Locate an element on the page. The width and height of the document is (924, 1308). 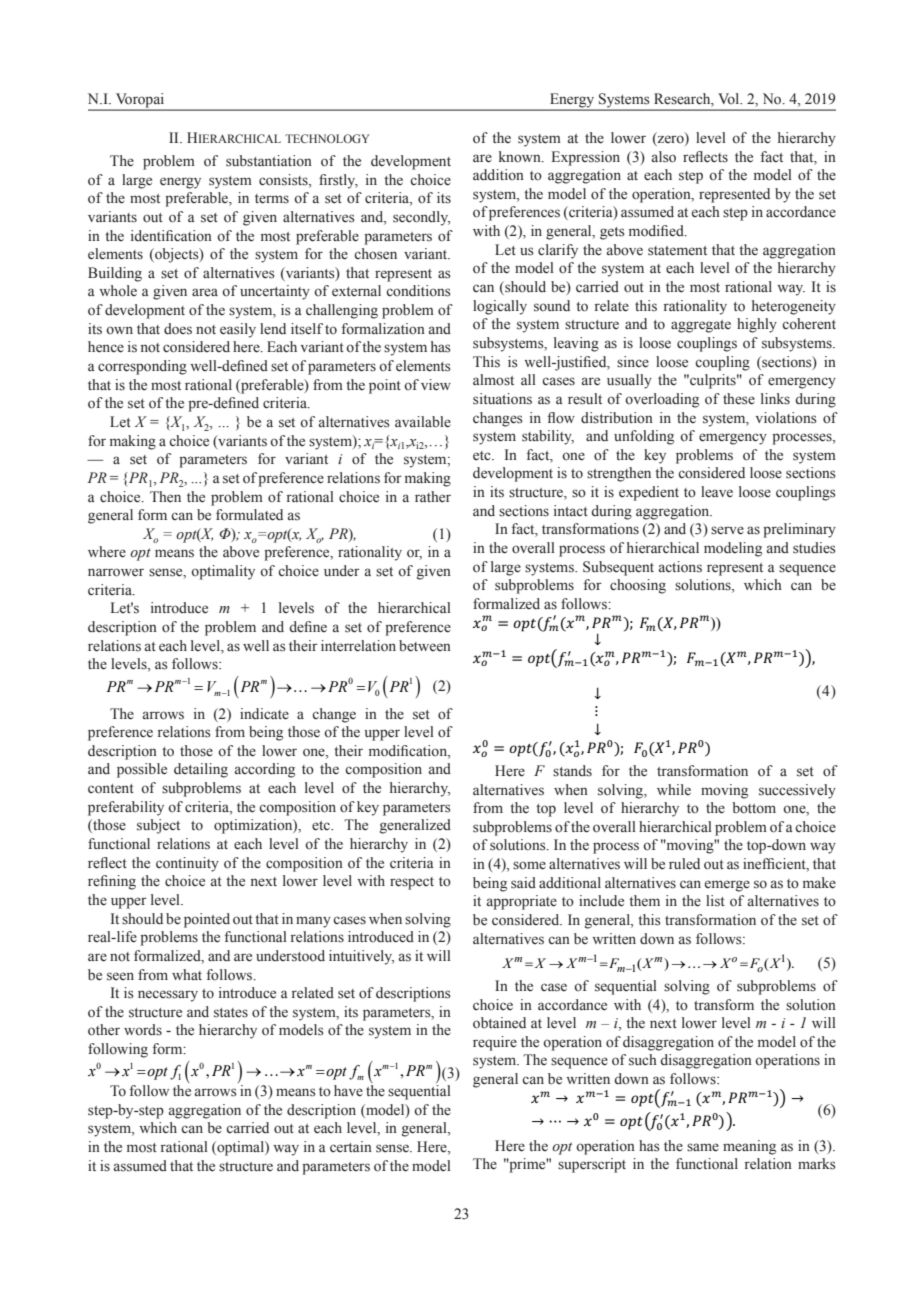
detailing is located at coordinates (201, 770).
